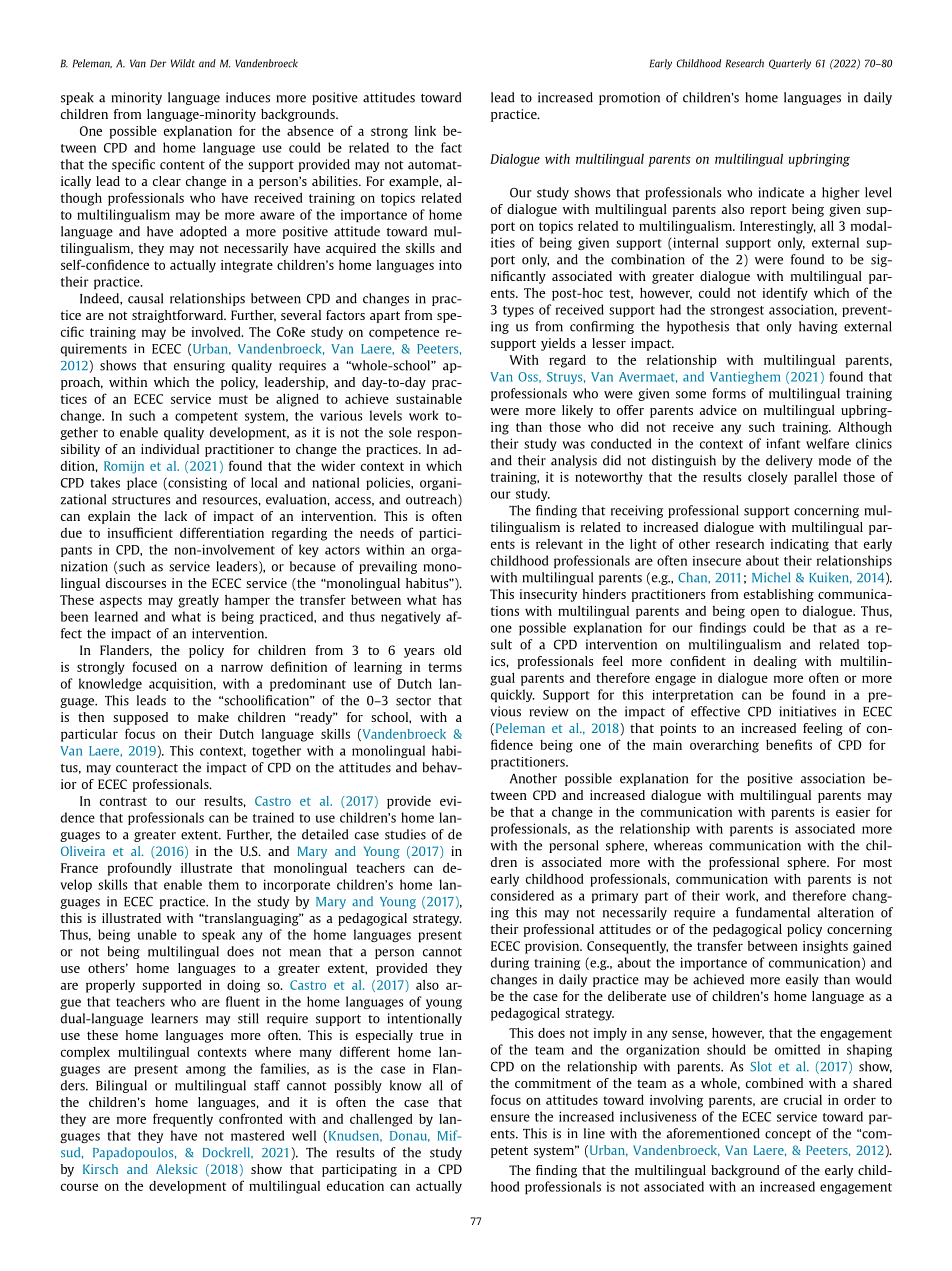 This page has height=1271, width=952. Describe the element at coordinates (510, 1118) in the page. I see `ensure` at that location.
